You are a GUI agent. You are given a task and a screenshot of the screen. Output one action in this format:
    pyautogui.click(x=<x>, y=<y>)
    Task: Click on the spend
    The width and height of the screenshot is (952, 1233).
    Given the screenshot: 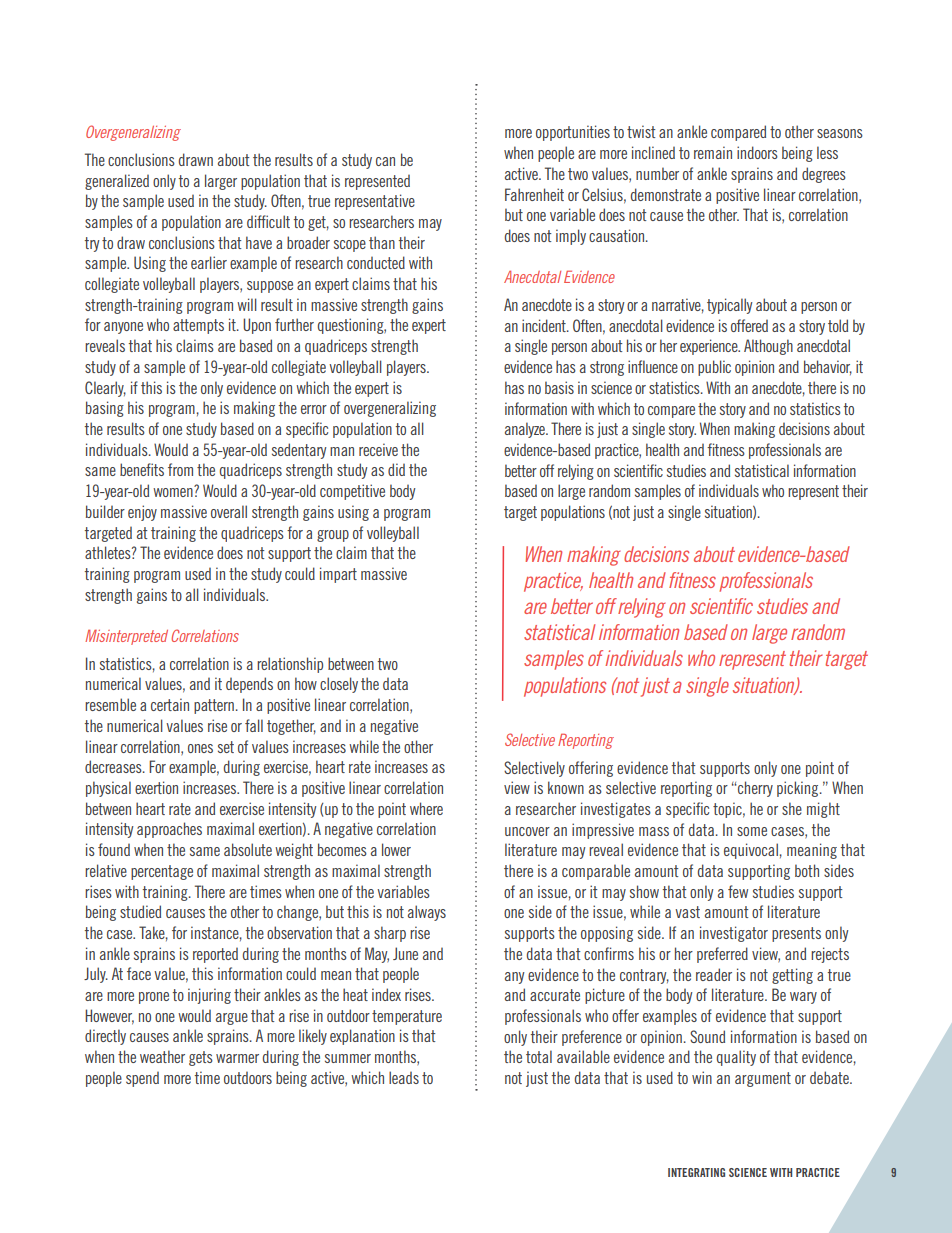 What is the action you would take?
    pyautogui.click(x=142, y=1079)
